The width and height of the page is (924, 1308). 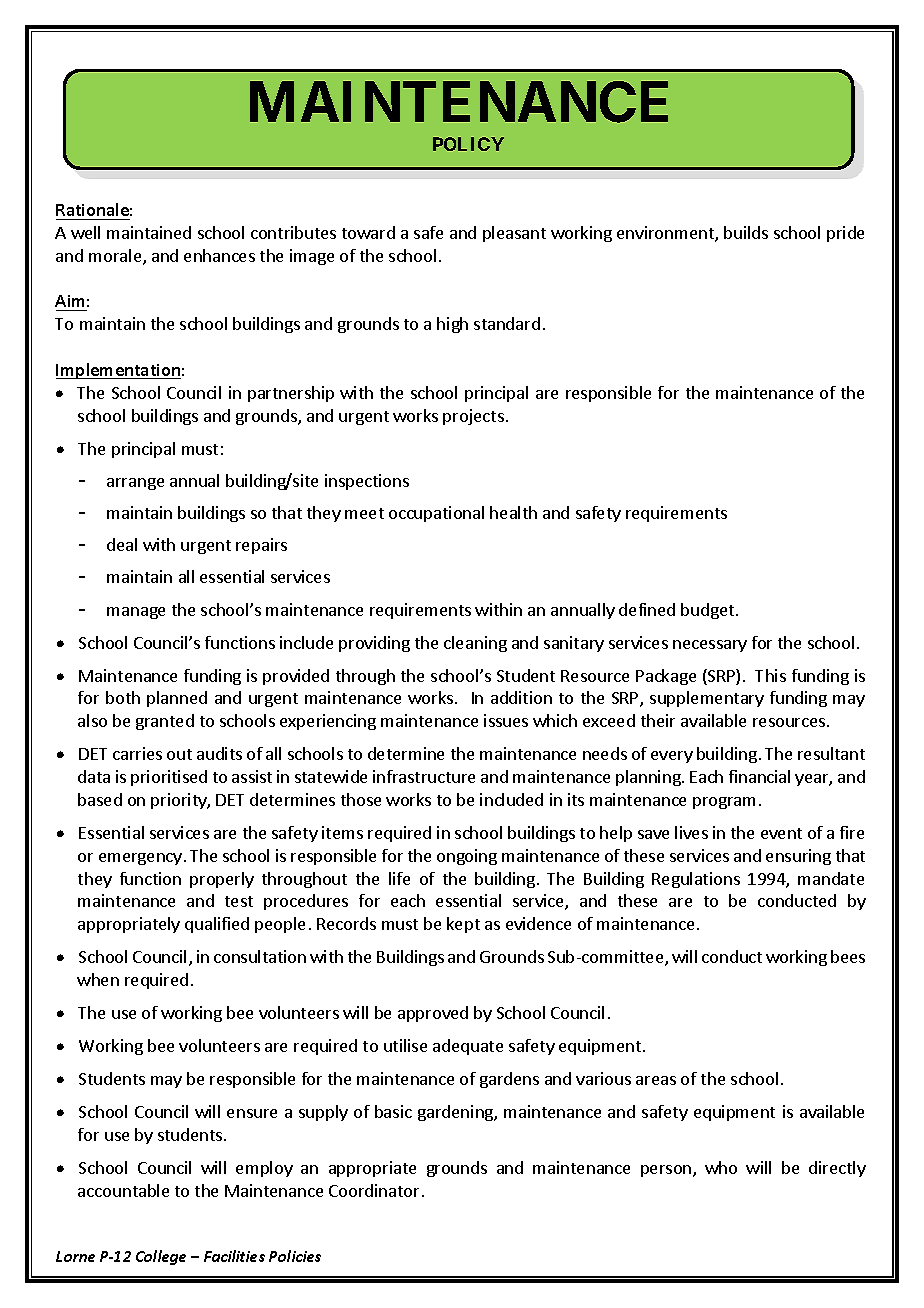 What do you see at coordinates (374, 1190) in the page?
I see `Coordinator` at bounding box center [374, 1190].
